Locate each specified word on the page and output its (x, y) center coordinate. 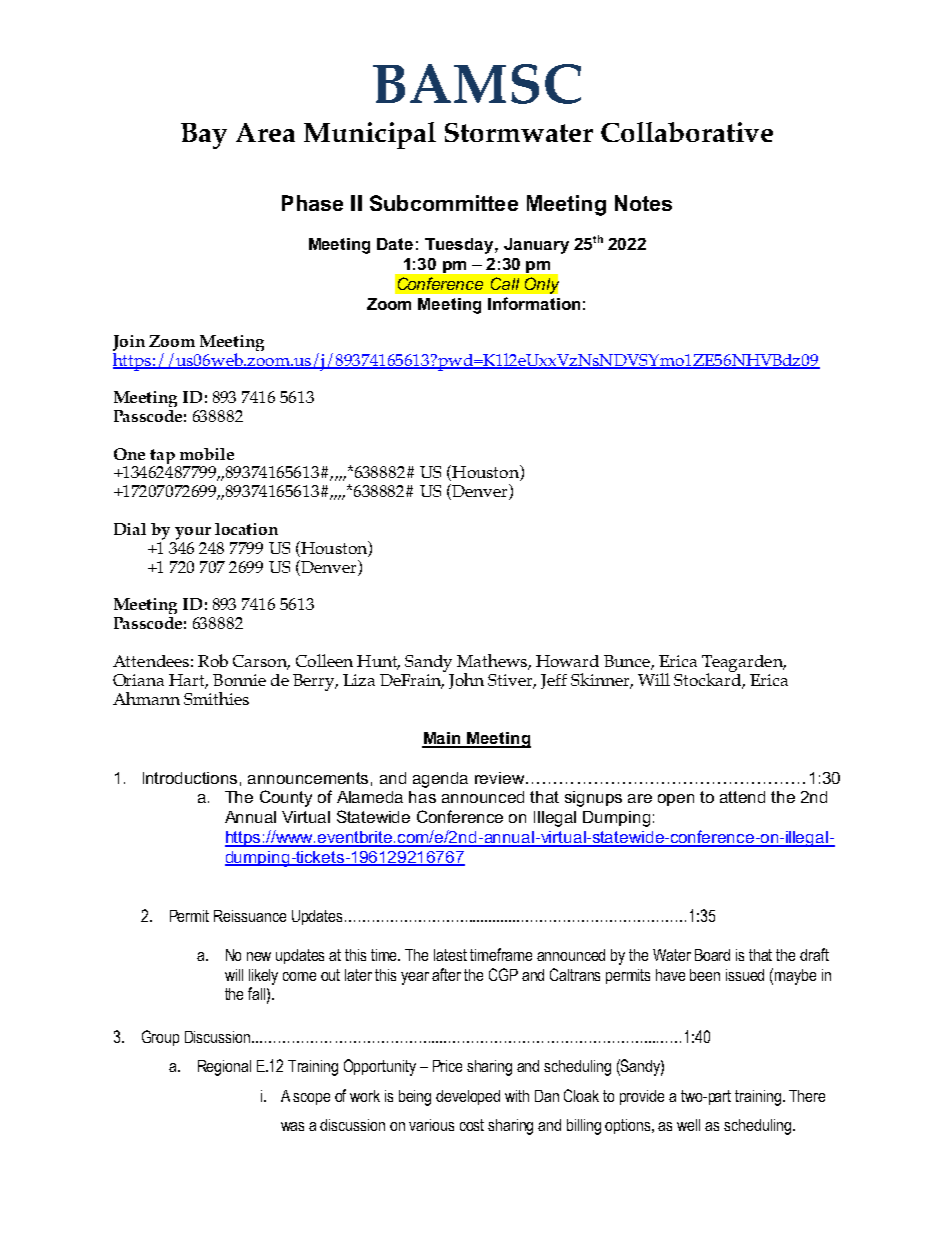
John (466, 681)
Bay (204, 136)
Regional (224, 1068)
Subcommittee (444, 203)
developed (468, 1097)
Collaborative (687, 132)
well (688, 1125)
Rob (213, 660)
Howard (567, 661)
